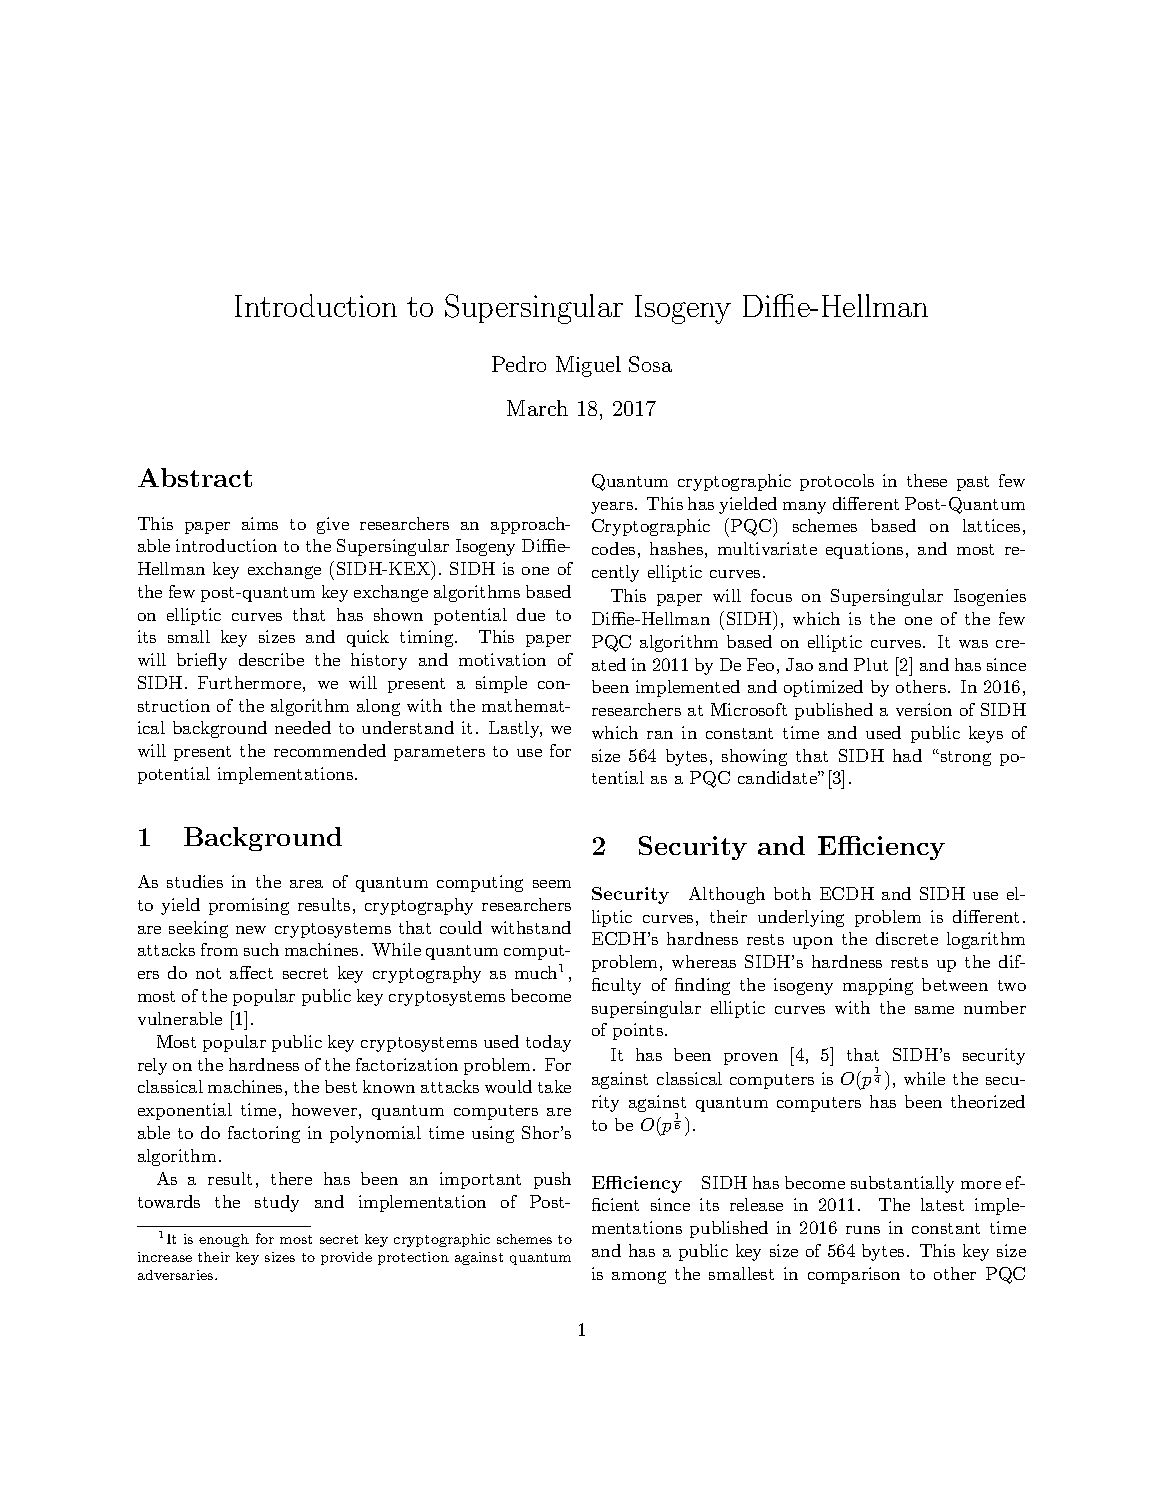 The width and height of the page is (1165, 1507). Describe the element at coordinates (552, 884) in the page. I see `seem` at that location.
